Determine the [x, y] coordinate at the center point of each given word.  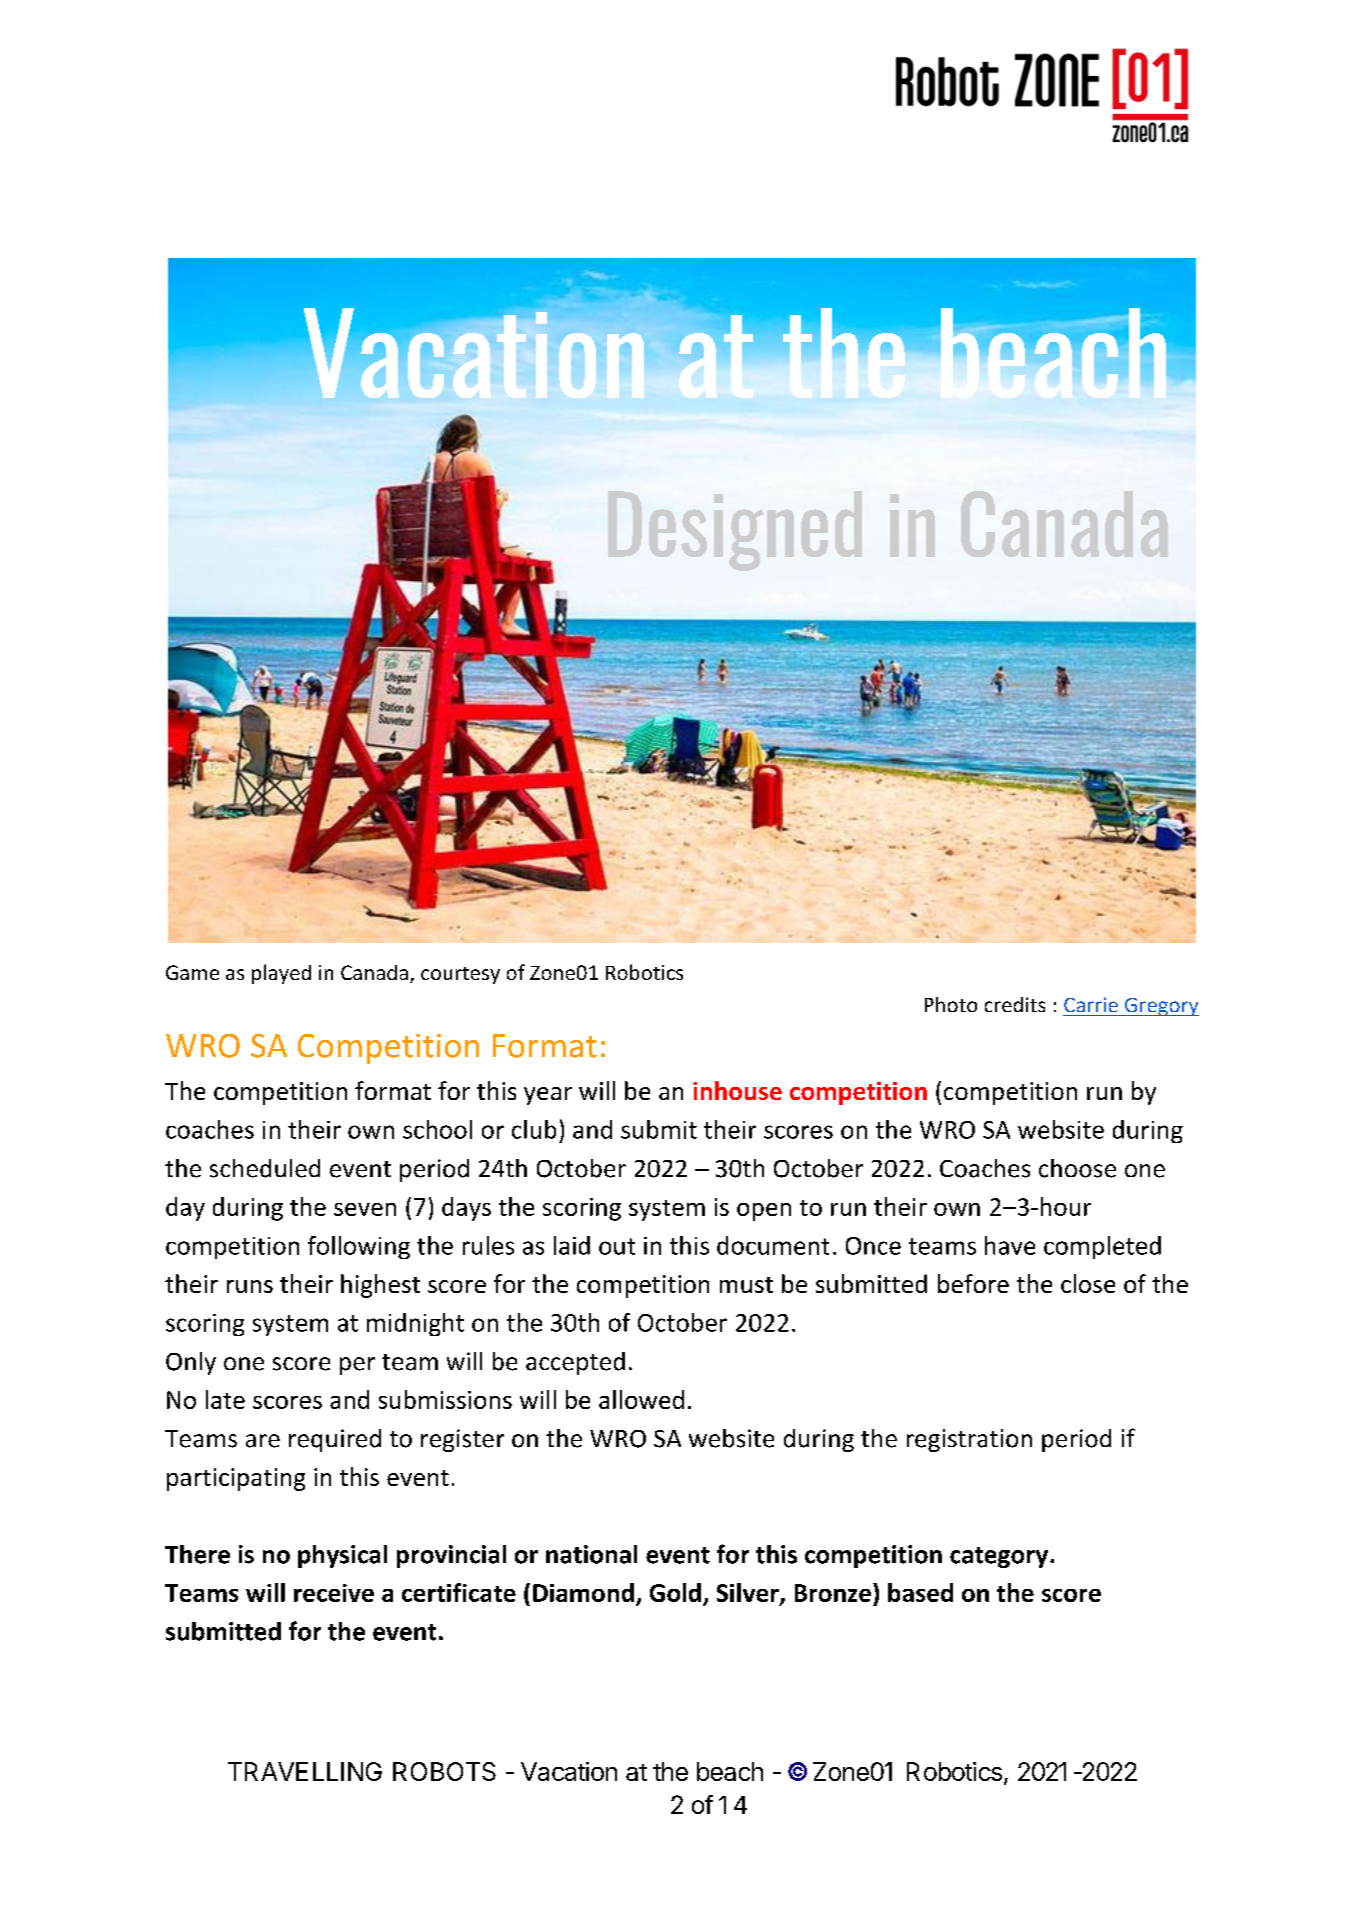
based [920, 1592]
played [281, 974]
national [591, 1554]
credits [1015, 1004]
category [999, 1557]
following [359, 1247]
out [617, 1246]
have [1010, 1245]
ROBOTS [444, 1771]
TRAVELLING [305, 1771]
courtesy [460, 975]
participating [236, 1479]
